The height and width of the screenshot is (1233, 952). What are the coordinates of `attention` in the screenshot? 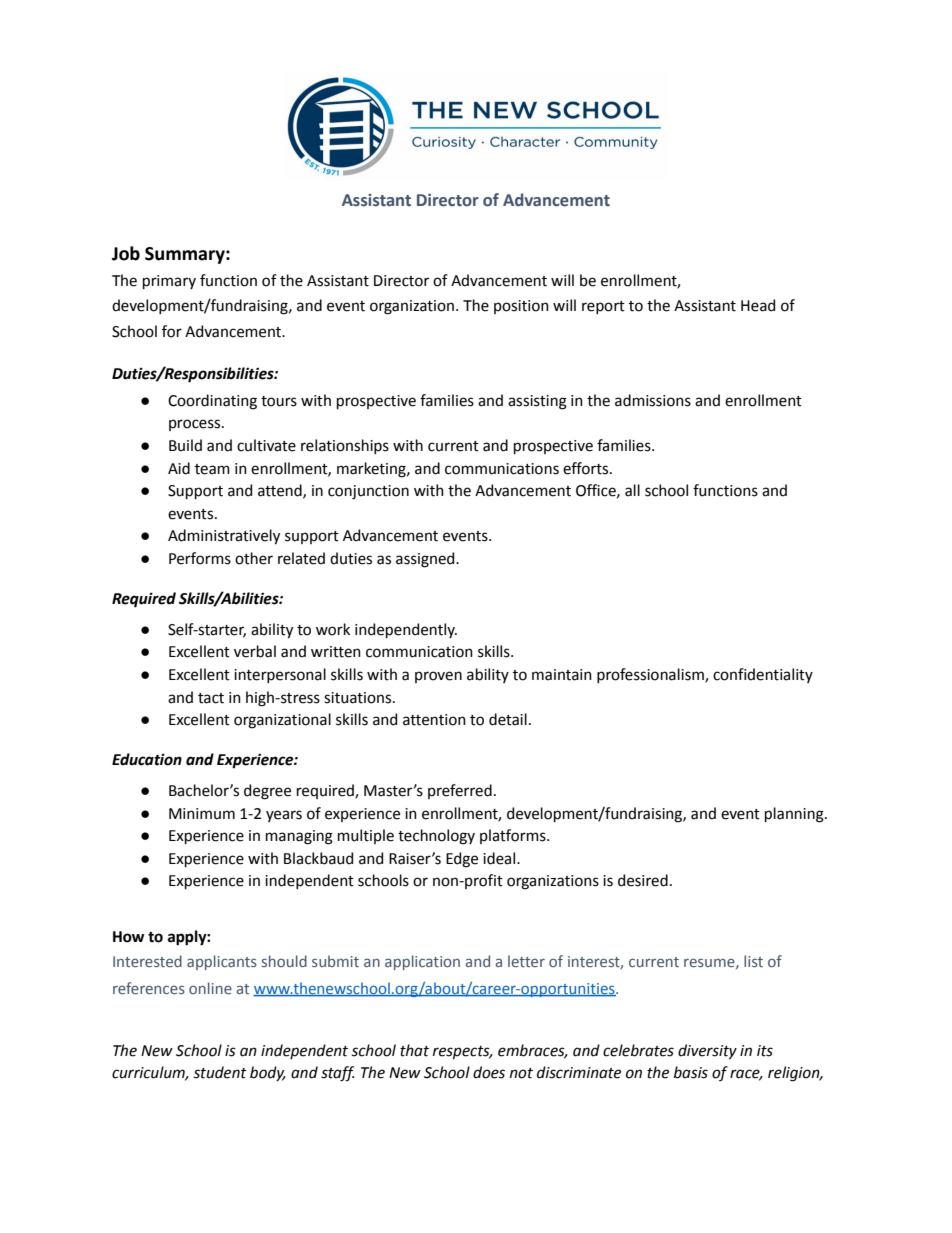 It's located at (434, 720).
